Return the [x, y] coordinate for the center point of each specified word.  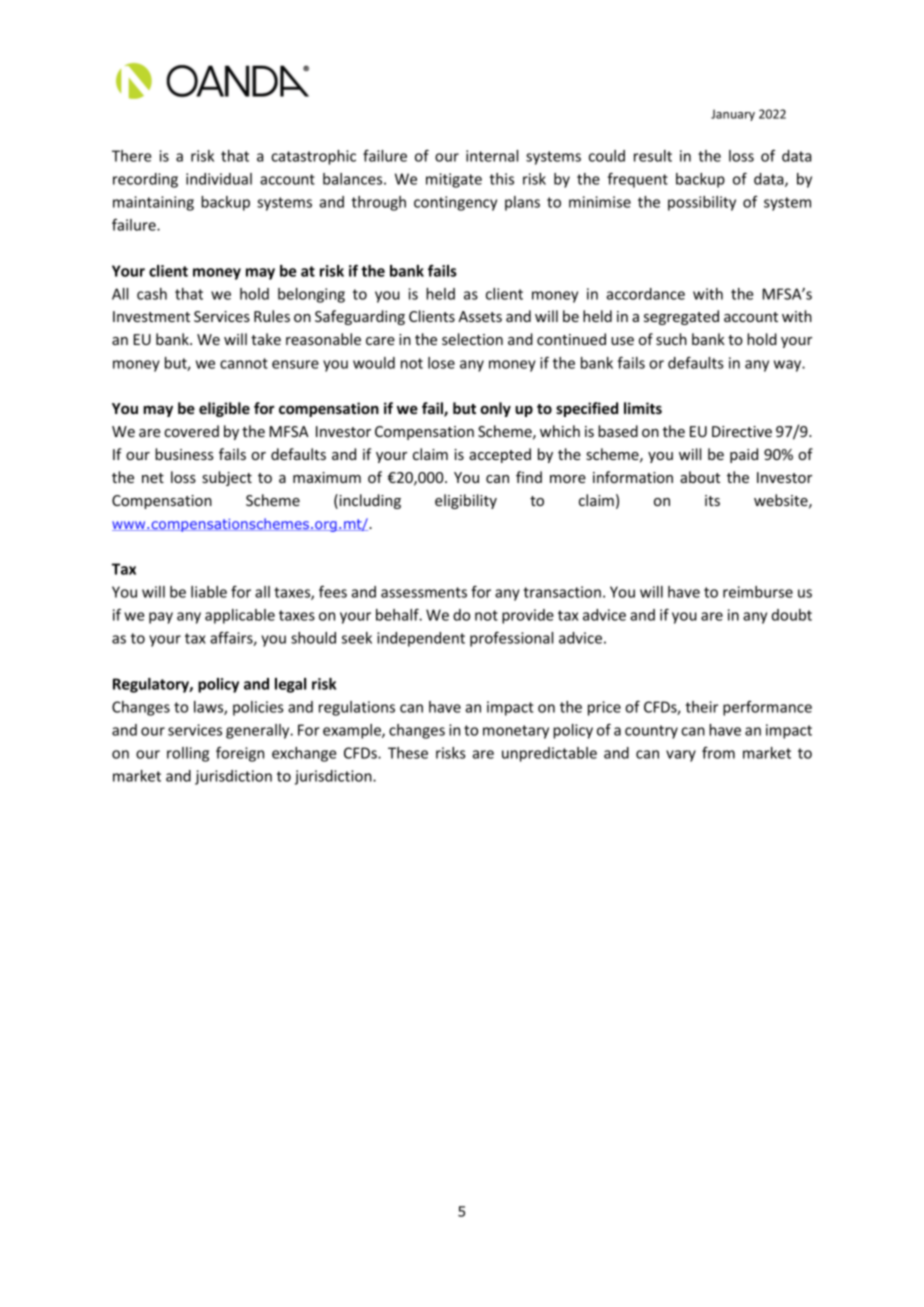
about [700, 477]
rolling [188, 754]
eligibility [466, 501]
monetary [516, 732]
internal [492, 156]
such [671, 339]
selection [472, 339]
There [131, 156]
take [266, 339]
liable [209, 592]
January [733, 115]
